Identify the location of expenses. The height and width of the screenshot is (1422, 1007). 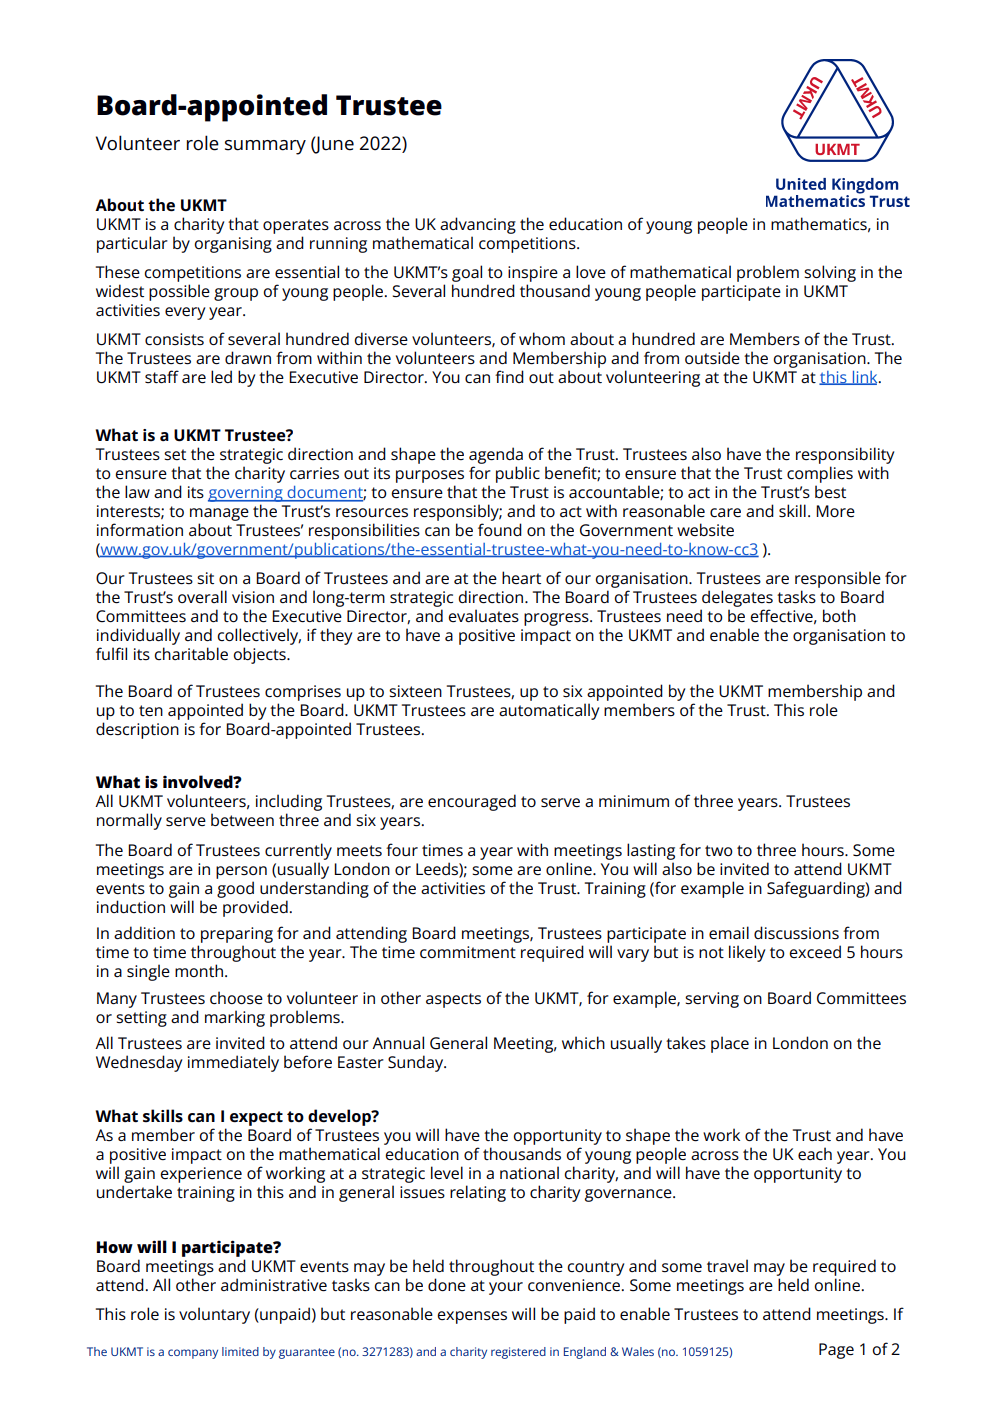
(472, 1317).
